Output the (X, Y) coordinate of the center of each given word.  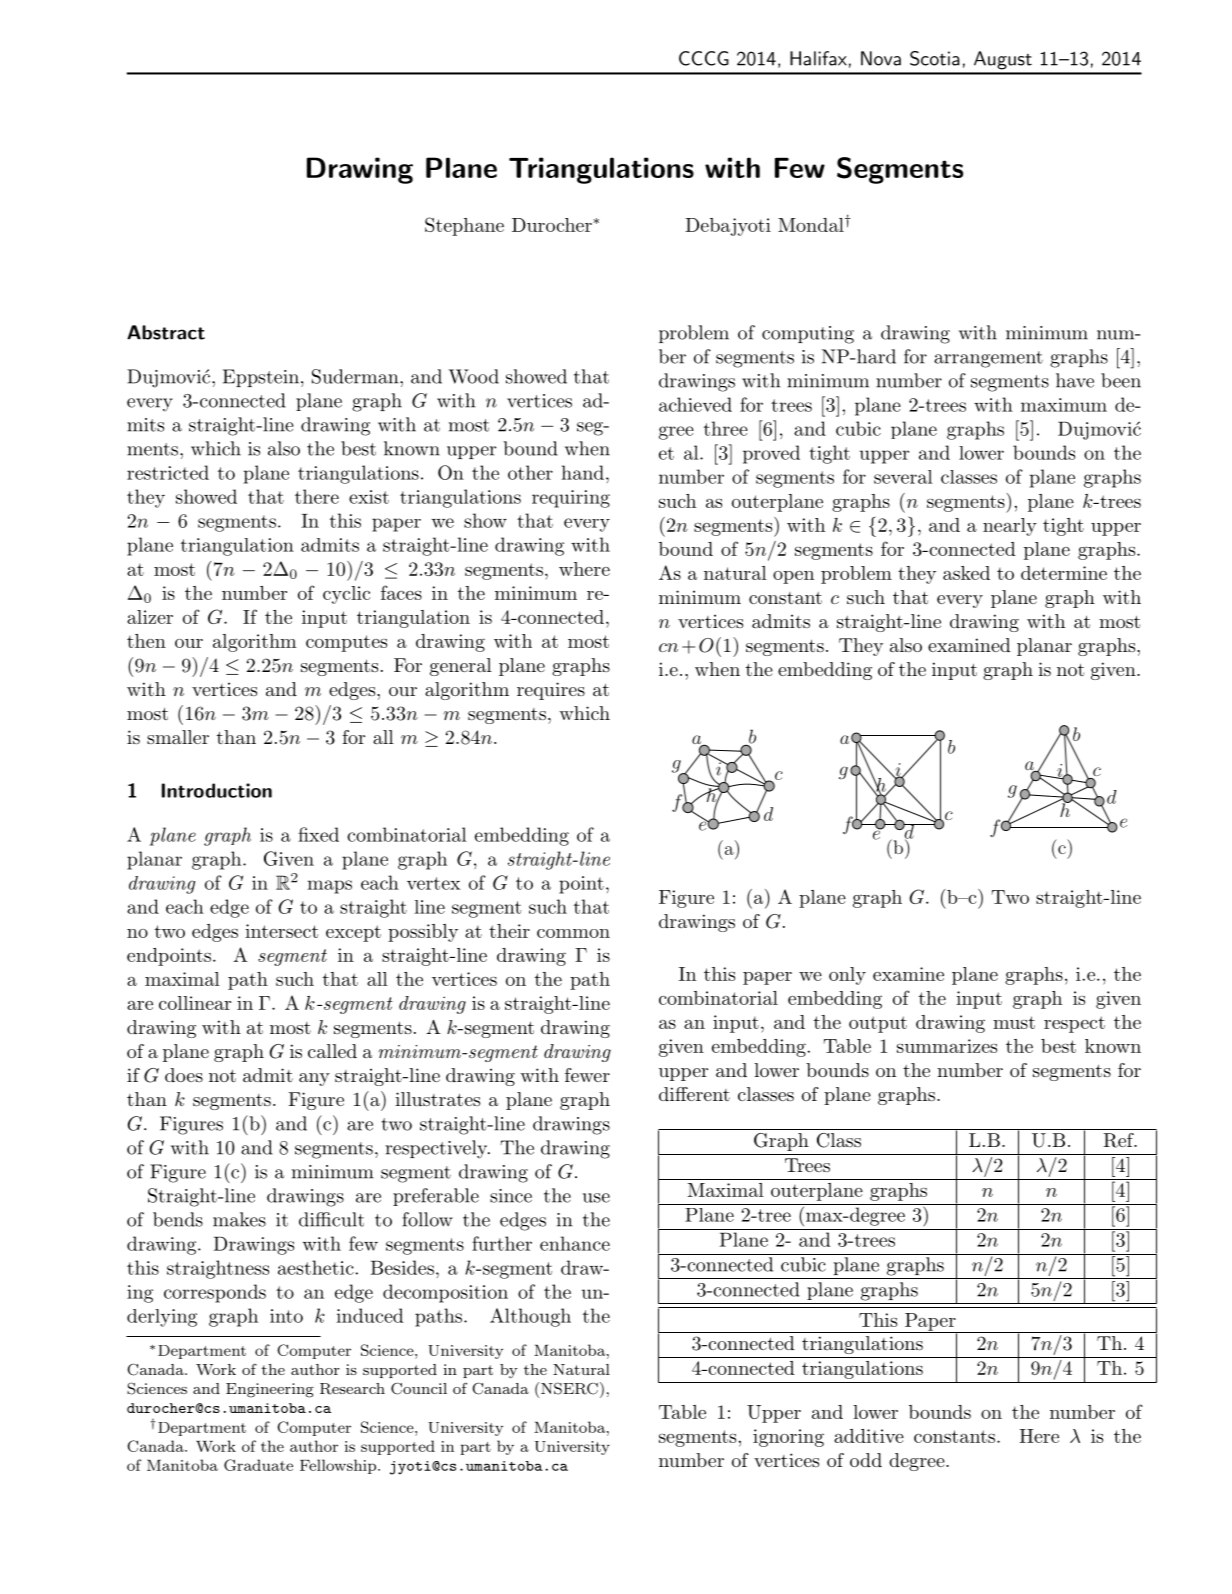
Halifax (818, 58)
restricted (168, 472)
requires (551, 691)
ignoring (788, 1438)
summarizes (947, 1046)
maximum (1064, 405)
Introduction (217, 790)
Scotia (935, 58)
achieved (695, 404)
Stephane (464, 226)
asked (966, 573)
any (314, 1079)
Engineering (270, 1390)
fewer (587, 1075)
